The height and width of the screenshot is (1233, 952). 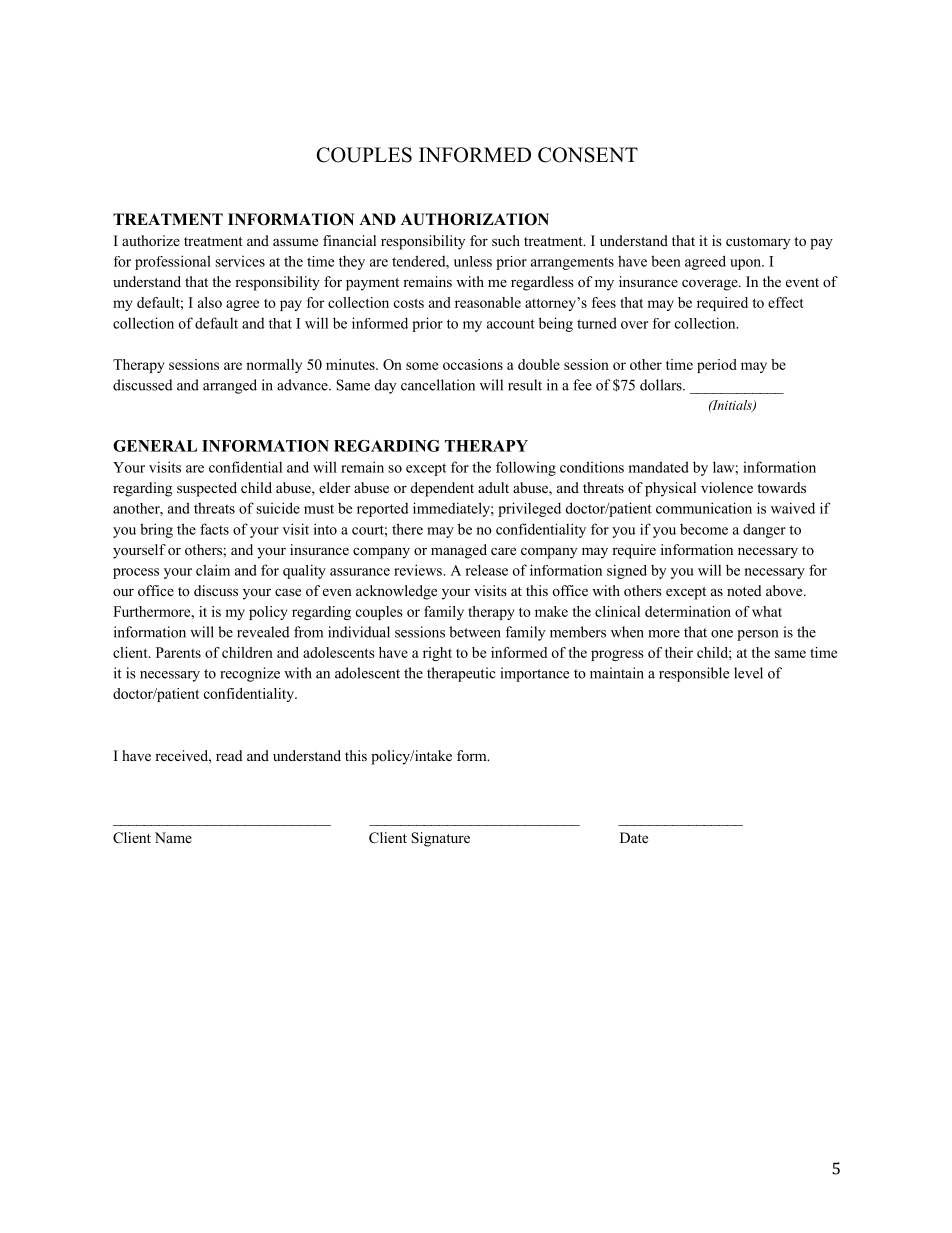 I want to click on authorize, so click(x=151, y=240).
